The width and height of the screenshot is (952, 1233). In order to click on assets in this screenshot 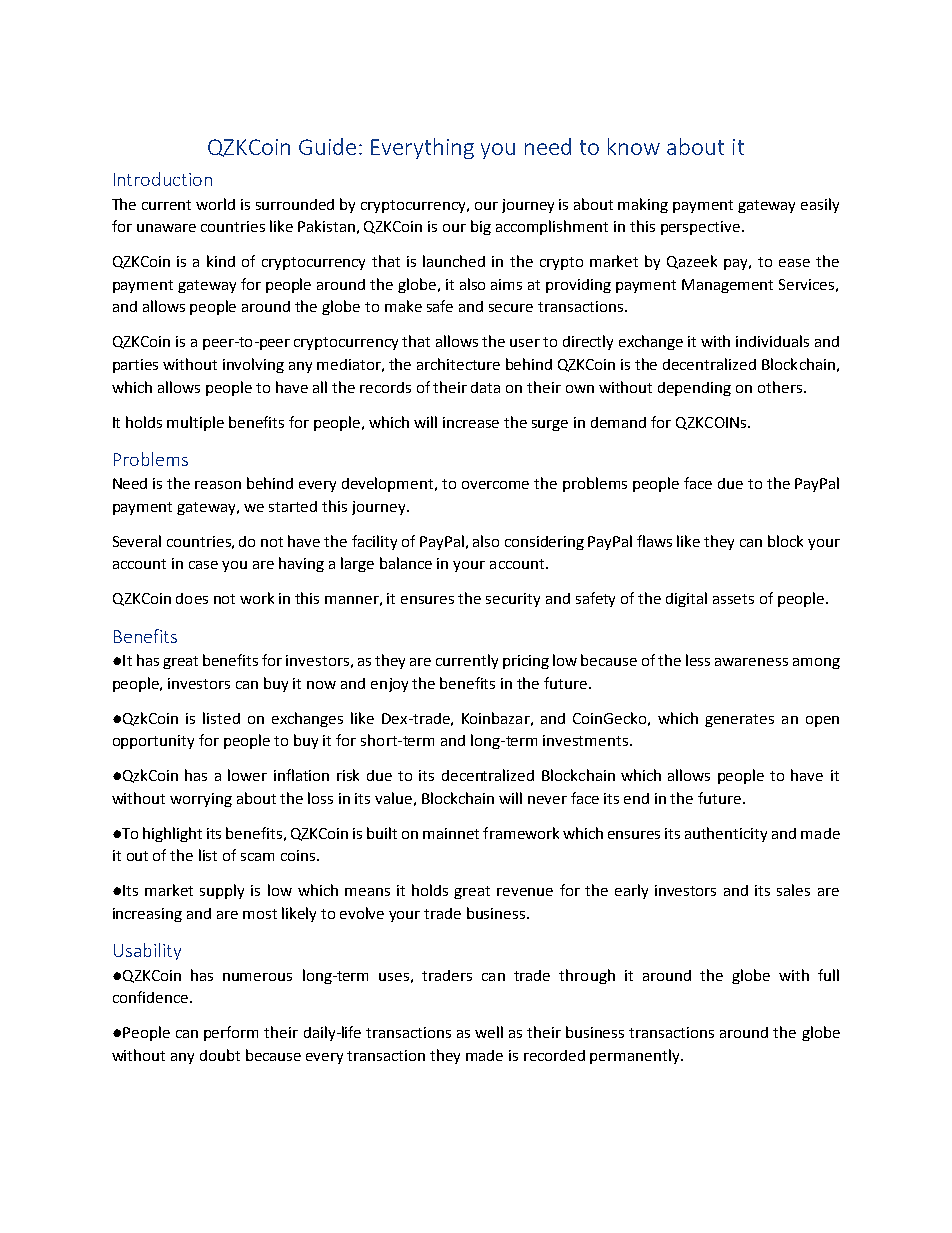, I will do `click(733, 599)`.
